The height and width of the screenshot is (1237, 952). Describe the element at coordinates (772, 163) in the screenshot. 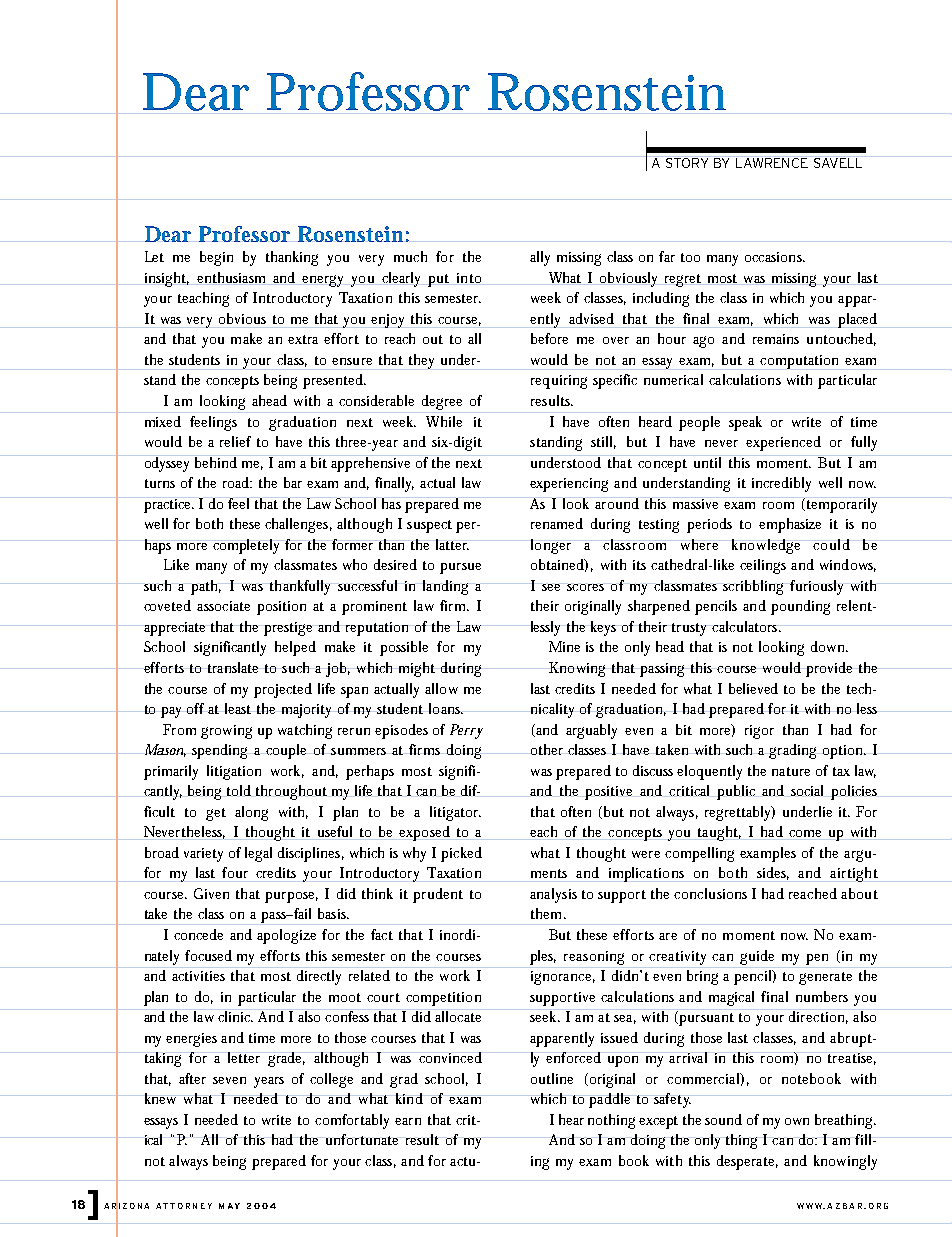

I see `LAWRENCE` at that location.
